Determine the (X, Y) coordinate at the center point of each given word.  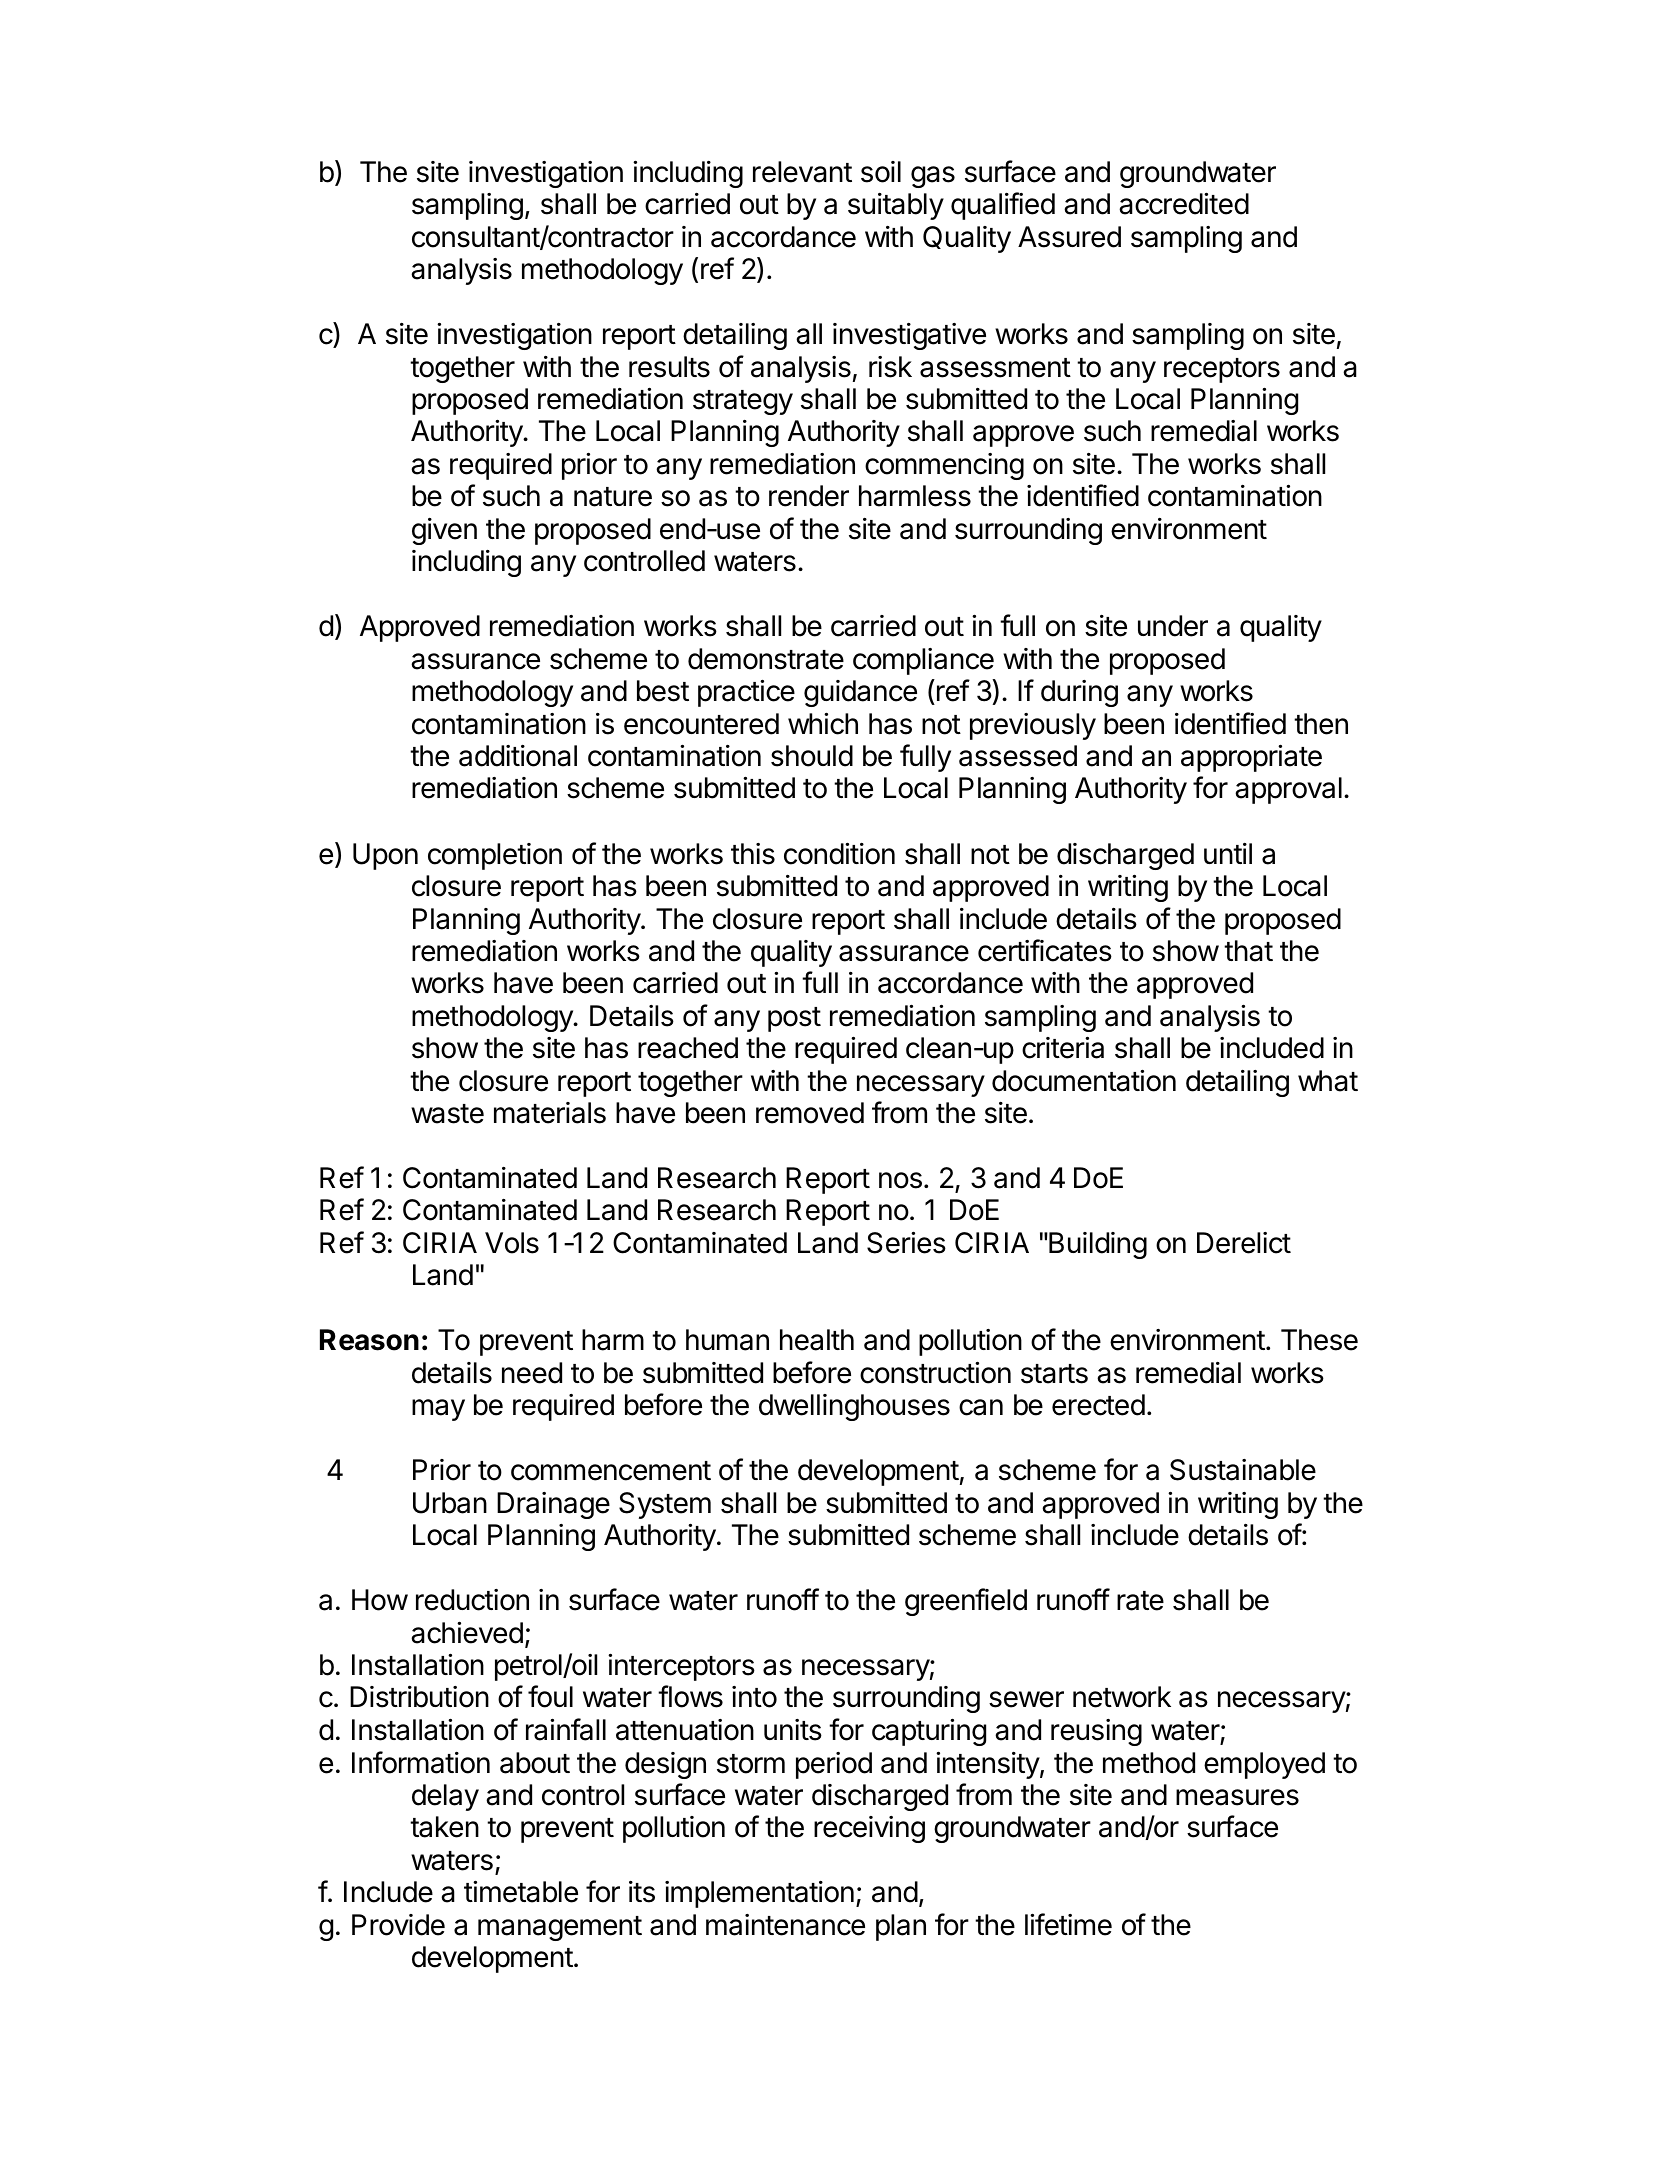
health (817, 1340)
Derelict (1244, 1243)
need (532, 1373)
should (812, 756)
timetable (521, 1891)
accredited (1184, 203)
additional (518, 756)
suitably (896, 206)
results (669, 367)
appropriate (1251, 758)
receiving (869, 1829)
